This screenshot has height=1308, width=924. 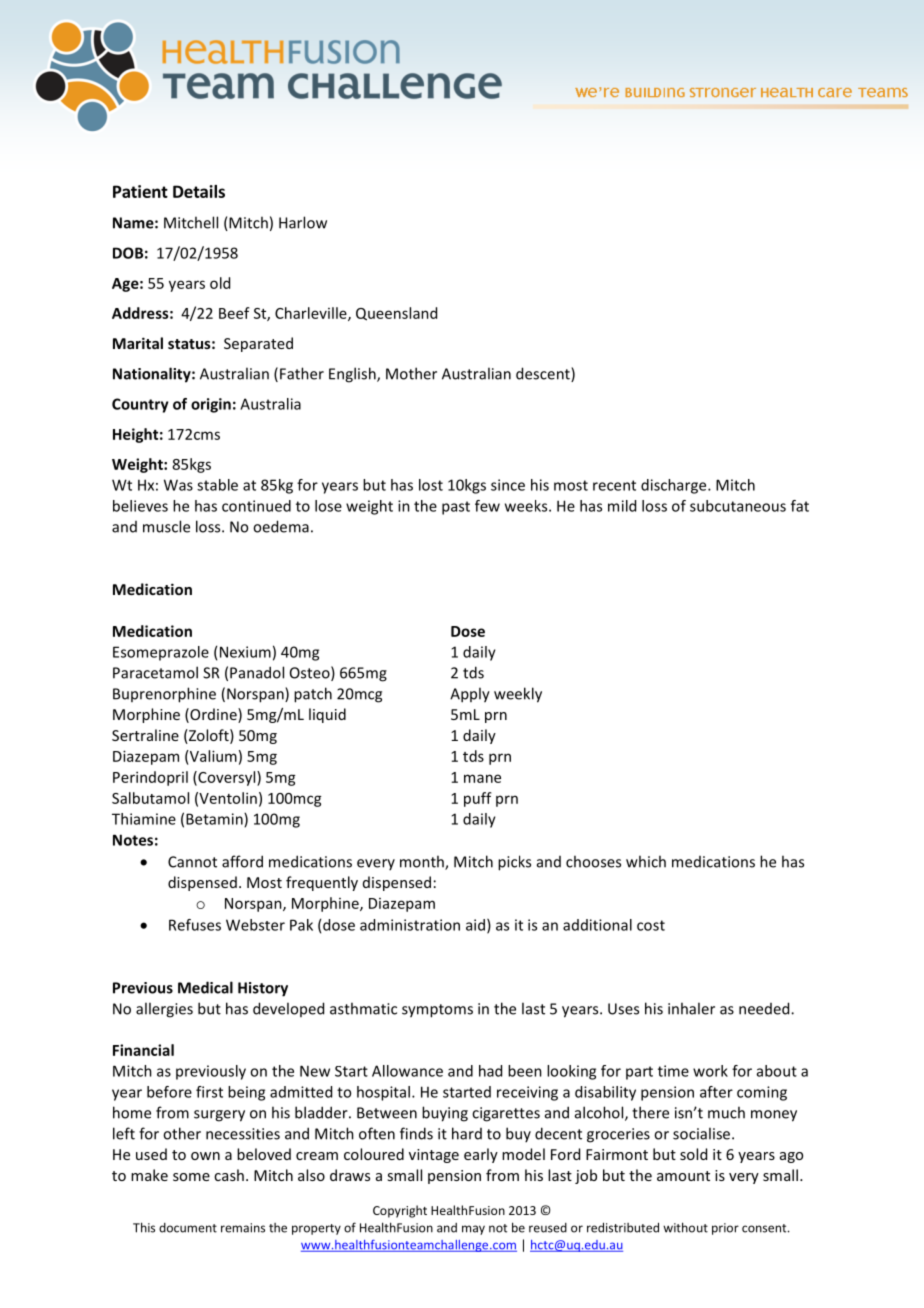 What do you see at coordinates (229, 1175) in the screenshot?
I see `cash` at bounding box center [229, 1175].
